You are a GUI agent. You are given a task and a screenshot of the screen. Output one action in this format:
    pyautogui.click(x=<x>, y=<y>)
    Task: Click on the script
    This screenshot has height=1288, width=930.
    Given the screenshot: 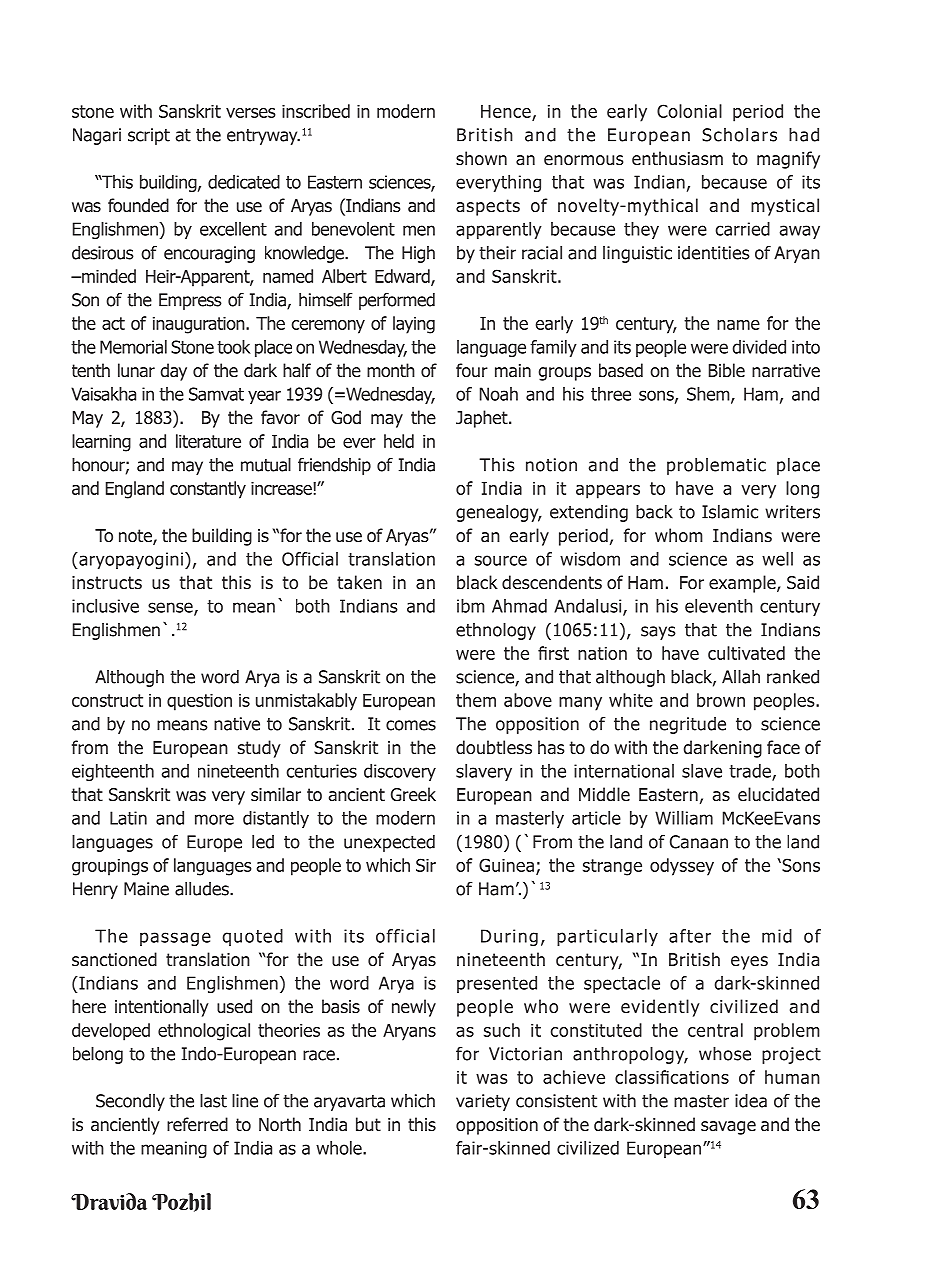 What is the action you would take?
    pyautogui.click(x=149, y=136)
